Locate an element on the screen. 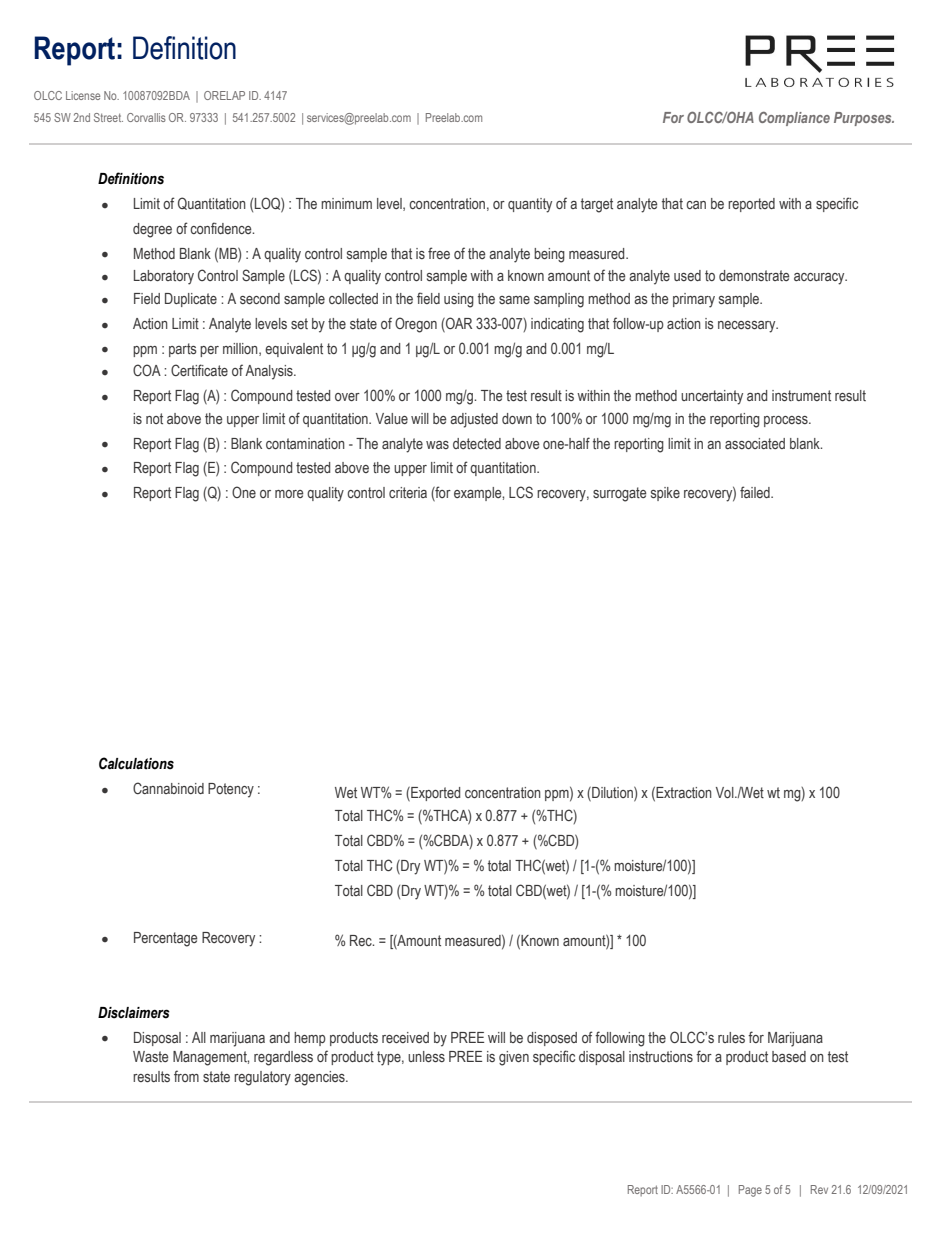  quantity is located at coordinates (530, 205).
